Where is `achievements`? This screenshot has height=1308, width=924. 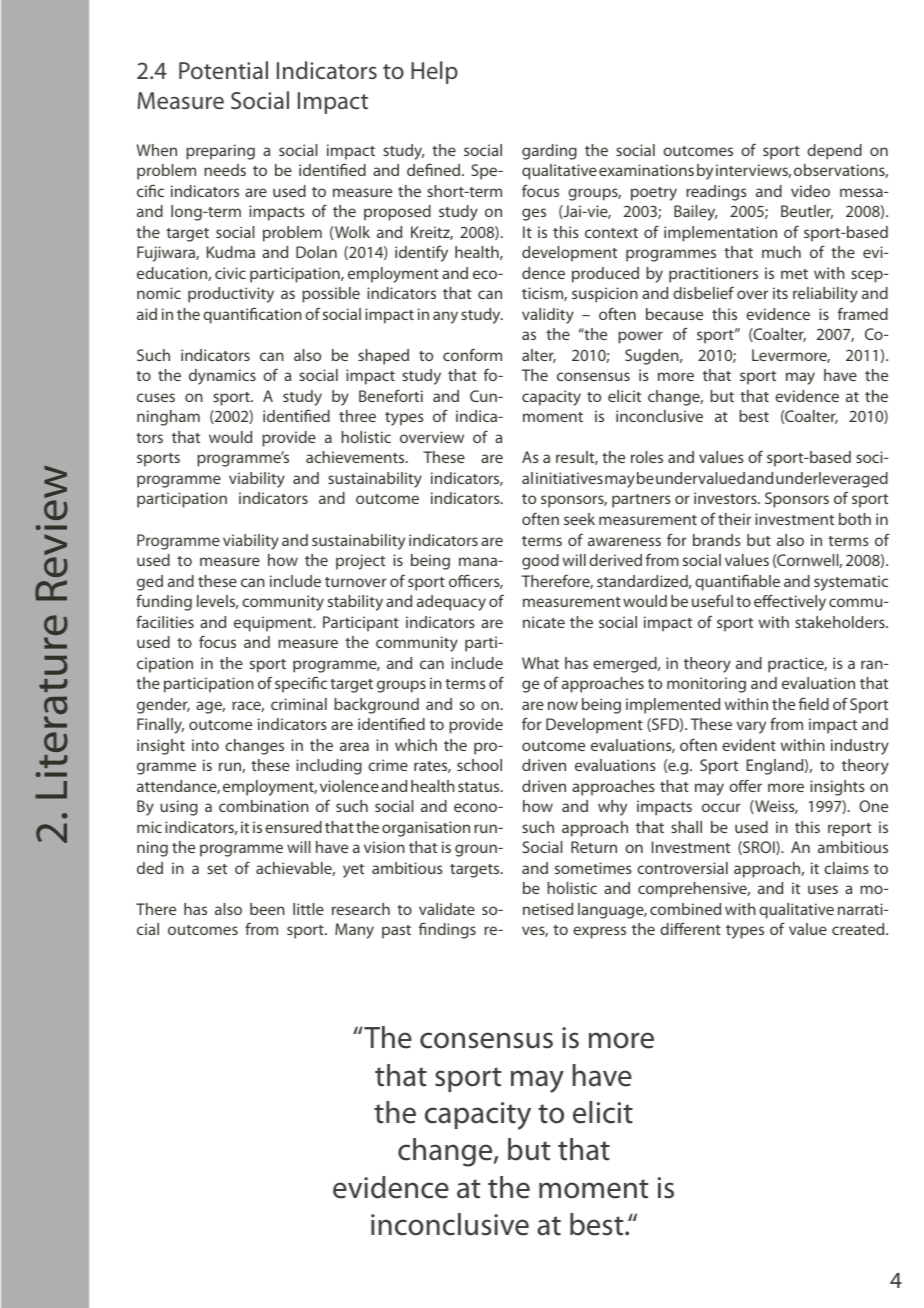
achievements is located at coordinates (356, 457).
